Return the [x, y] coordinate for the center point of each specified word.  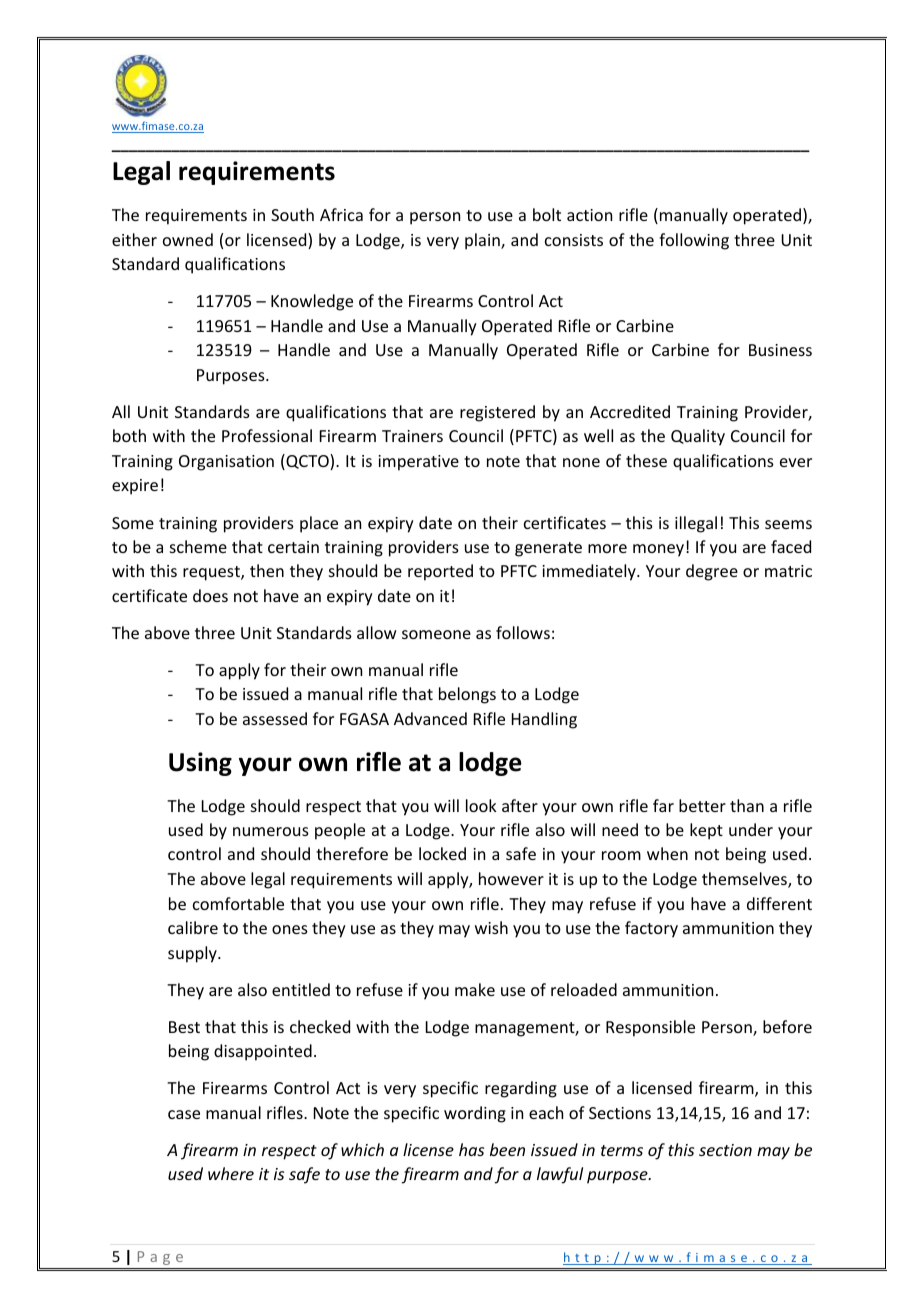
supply [193, 954]
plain [483, 241]
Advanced [430, 718]
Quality [698, 437]
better [702, 805]
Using [200, 764]
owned [188, 239]
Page [160, 1258]
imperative [418, 463]
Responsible [650, 1028]
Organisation [226, 463]
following [694, 241]
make [475, 989]
